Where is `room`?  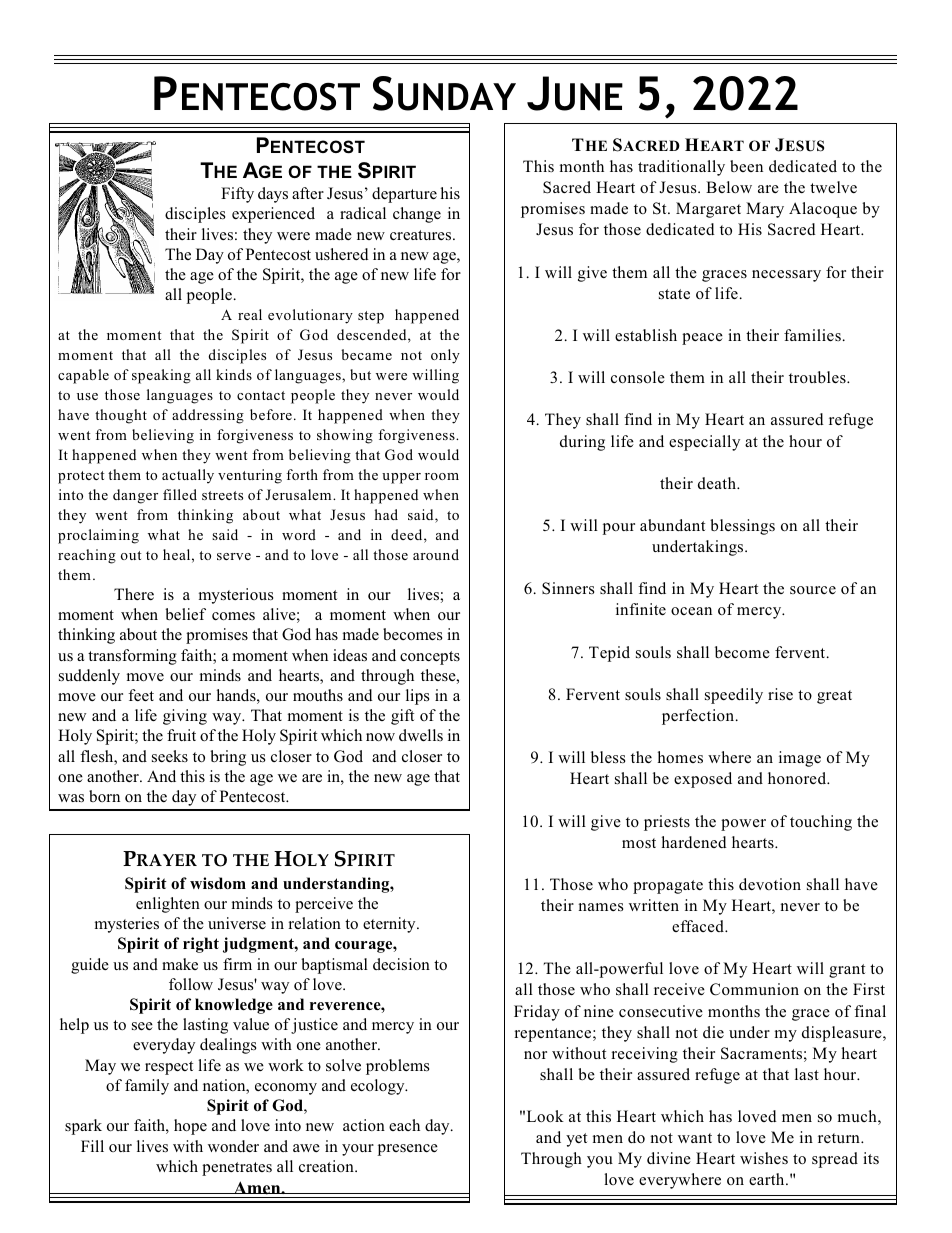
room is located at coordinates (442, 476).
